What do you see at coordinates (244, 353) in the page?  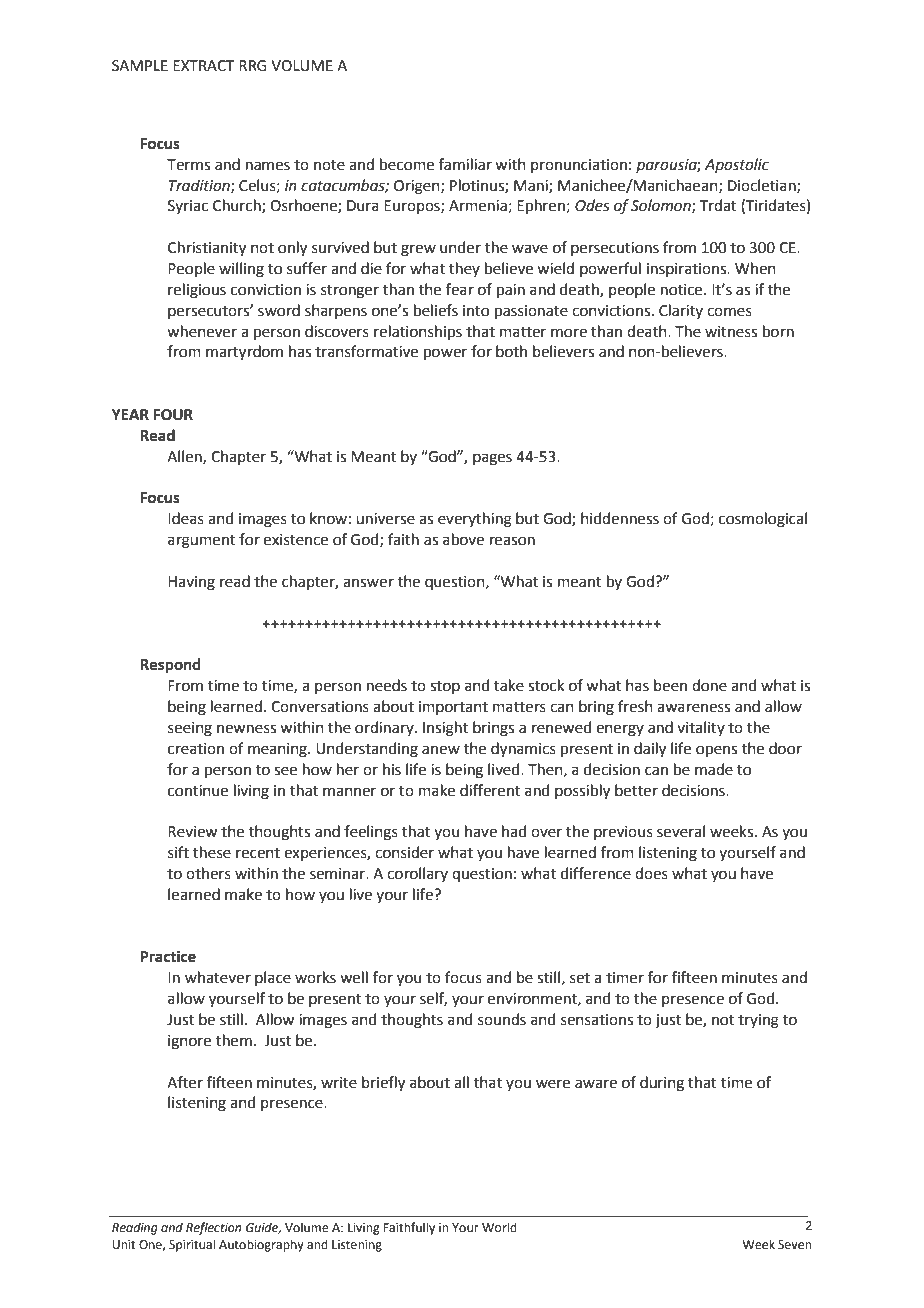 I see `martyrdom` at bounding box center [244, 353].
